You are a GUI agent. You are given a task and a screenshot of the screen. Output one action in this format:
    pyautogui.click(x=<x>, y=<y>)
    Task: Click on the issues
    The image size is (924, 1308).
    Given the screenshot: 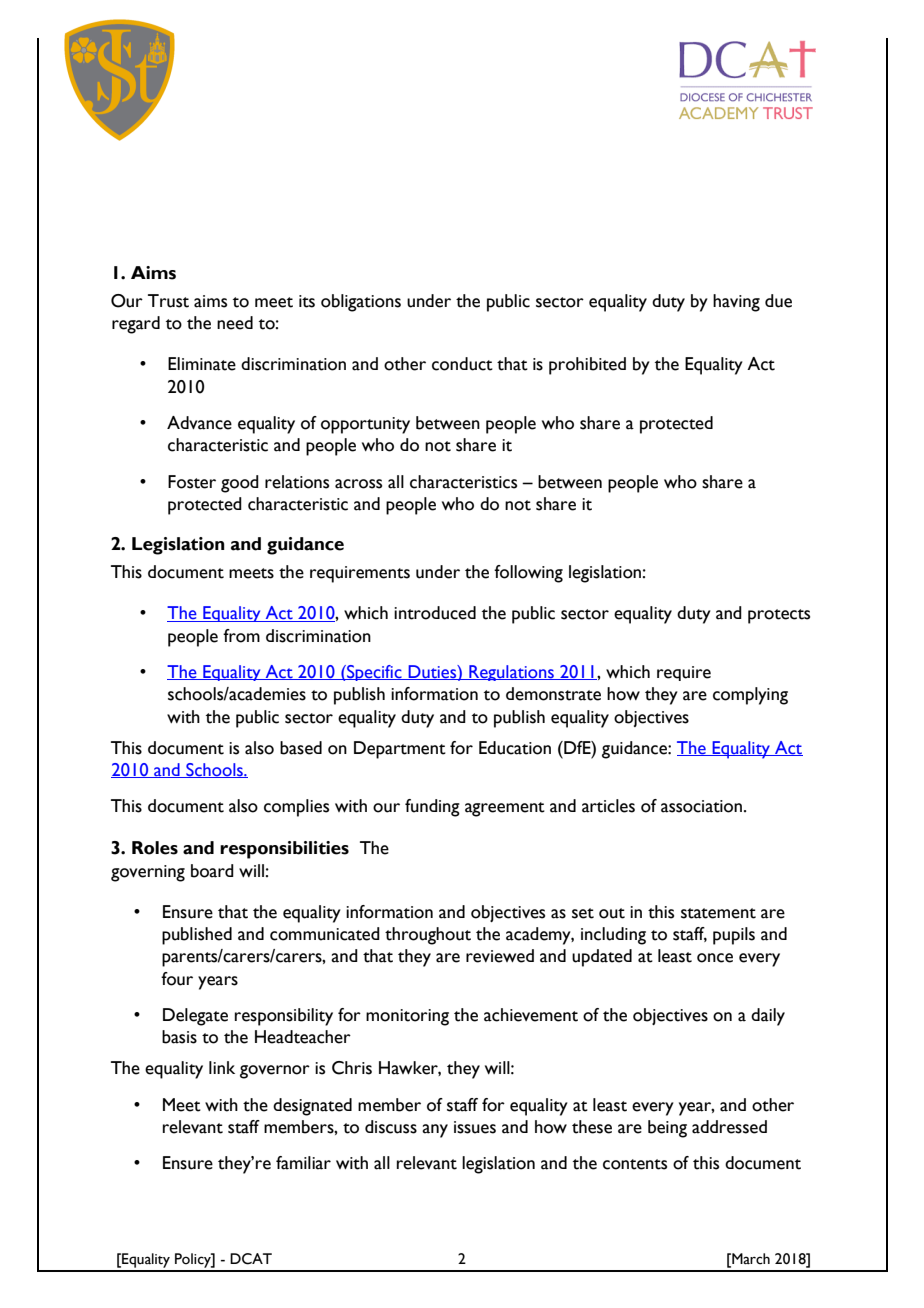 What is the action you would take?
    pyautogui.click(x=475, y=1127)
